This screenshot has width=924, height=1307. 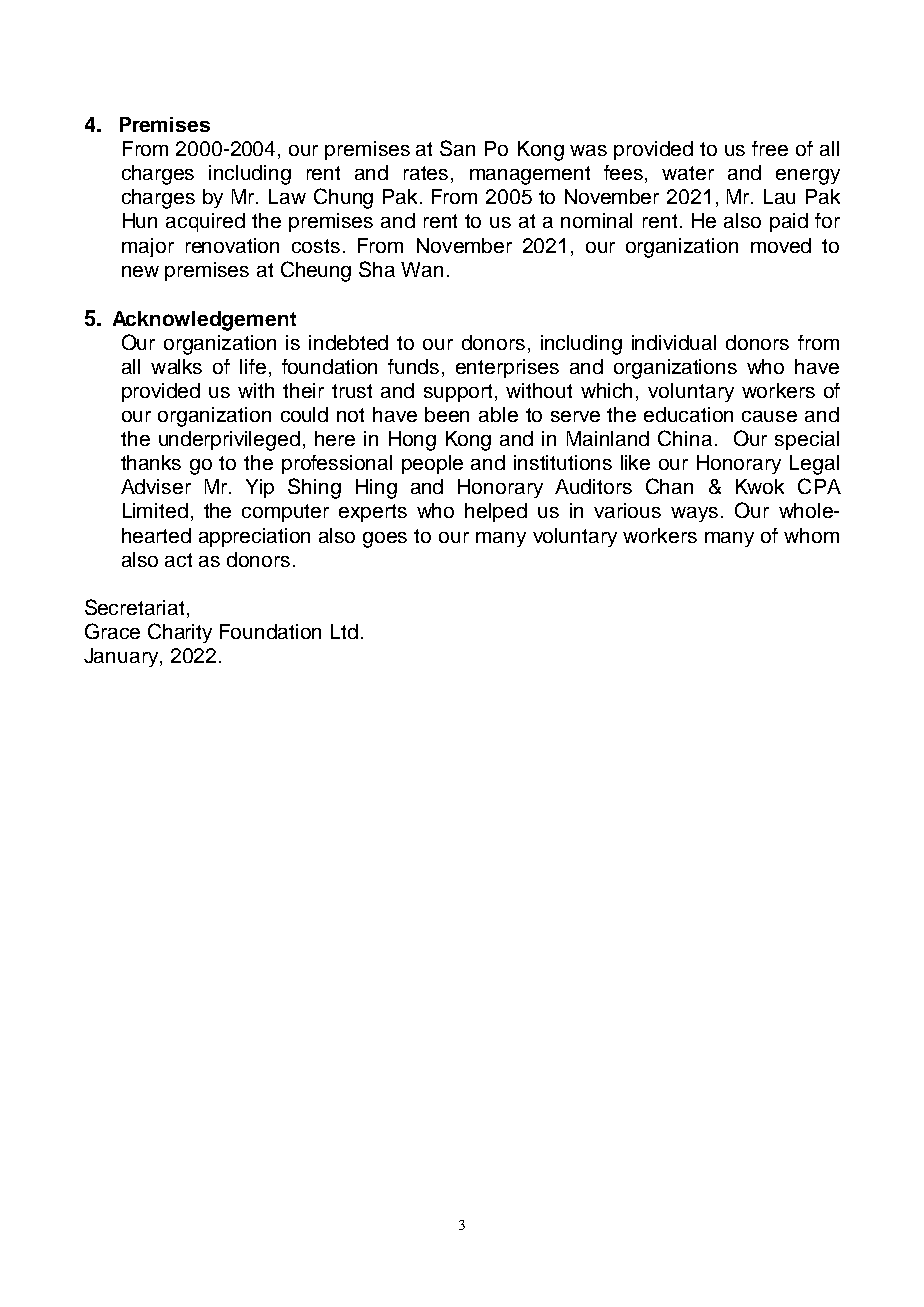 I want to click on underprivileged, so click(x=229, y=441).
